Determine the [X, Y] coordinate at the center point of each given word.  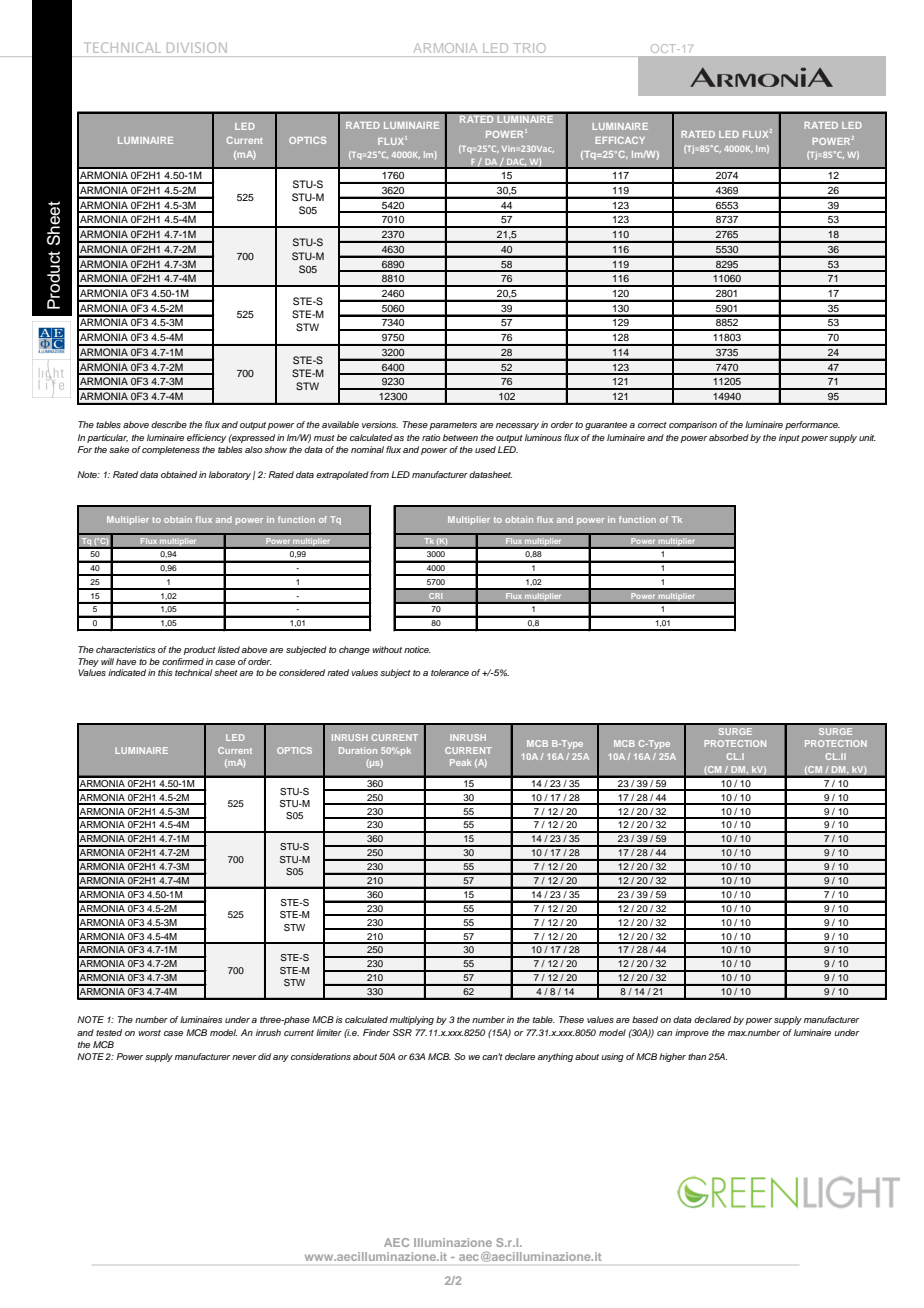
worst [149, 1033]
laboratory [230, 475]
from [379, 474]
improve [692, 1033]
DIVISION [197, 47]
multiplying [412, 1020]
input [789, 438]
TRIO [529, 48]
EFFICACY [620, 140]
